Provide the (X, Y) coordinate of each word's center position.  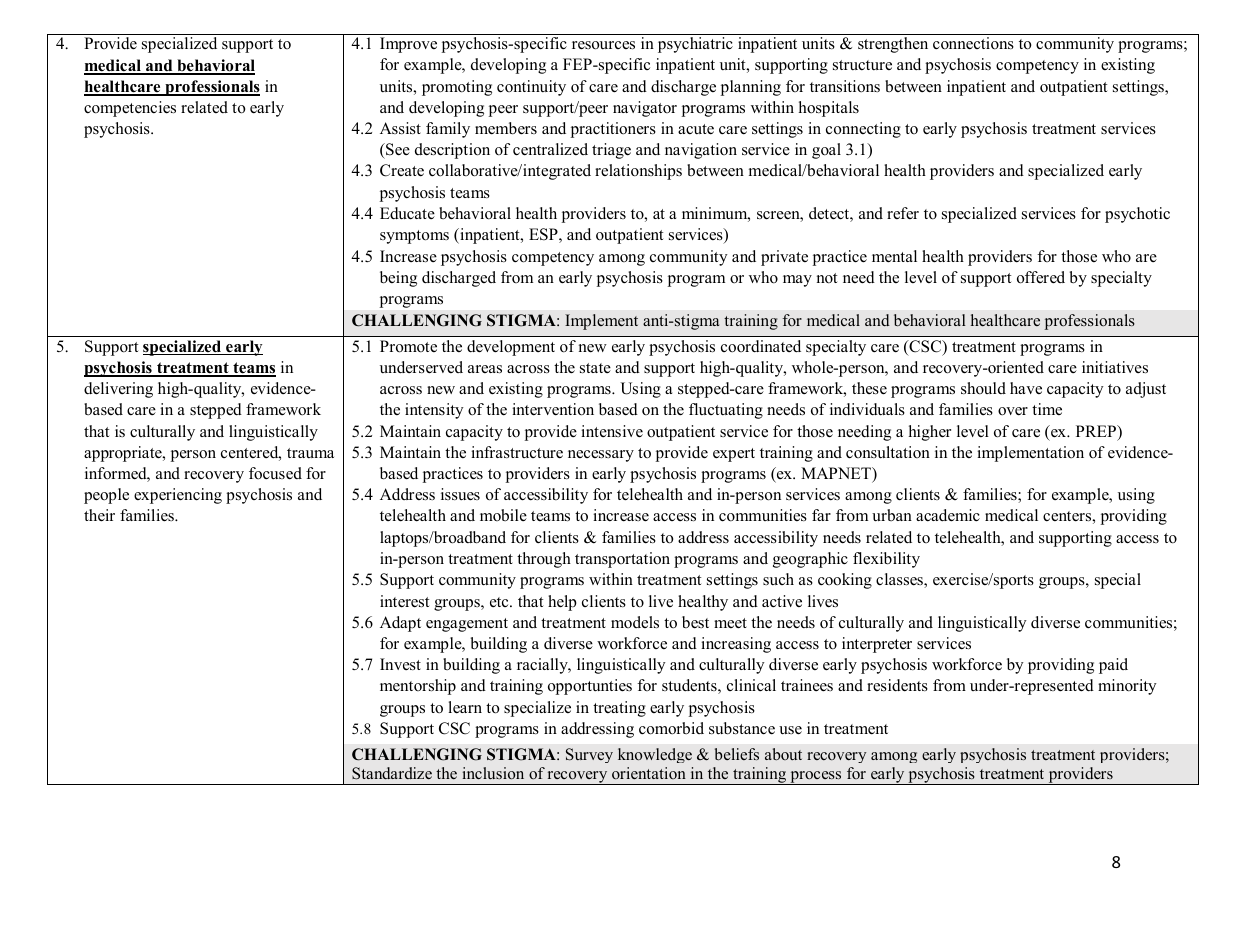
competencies (130, 109)
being (398, 279)
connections (973, 43)
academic (948, 515)
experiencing (178, 496)
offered (1041, 277)
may (797, 281)
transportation (622, 560)
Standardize (392, 773)
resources (603, 45)
